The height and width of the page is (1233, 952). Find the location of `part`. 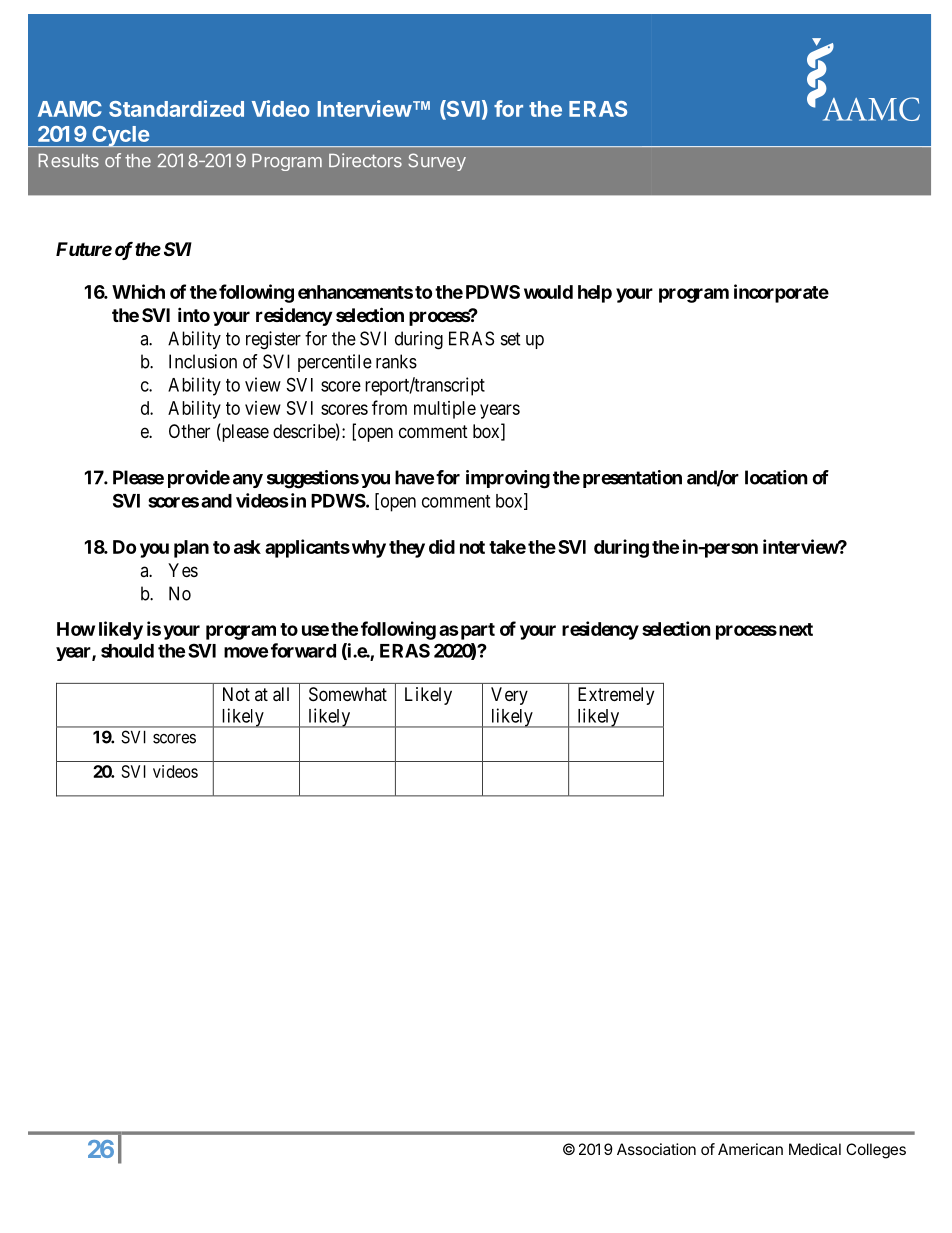

part is located at coordinates (476, 631).
